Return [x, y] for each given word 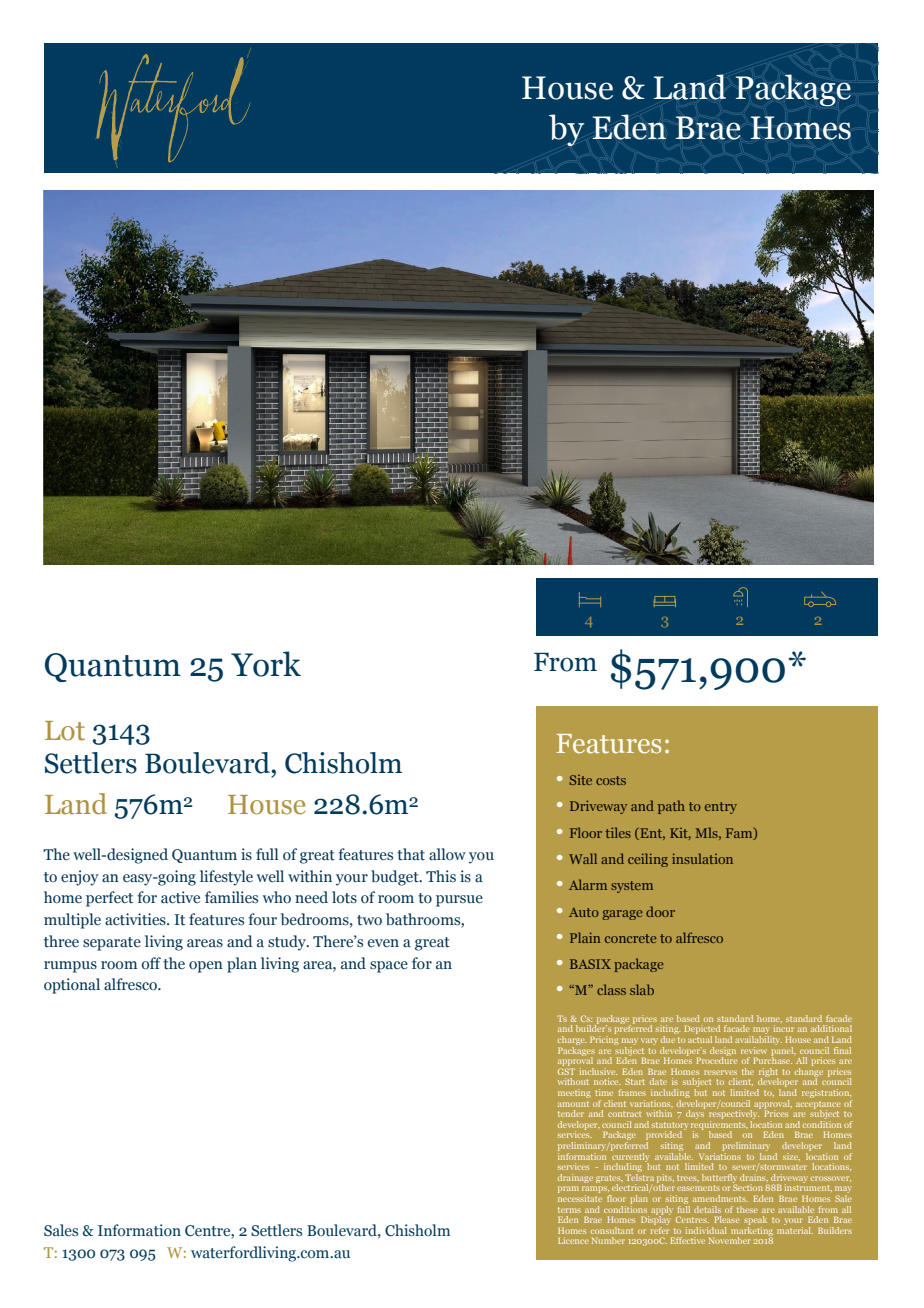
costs [611, 780]
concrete [630, 938]
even [383, 943]
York [266, 664]
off [151, 963]
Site [580, 780]
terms [569, 1210]
